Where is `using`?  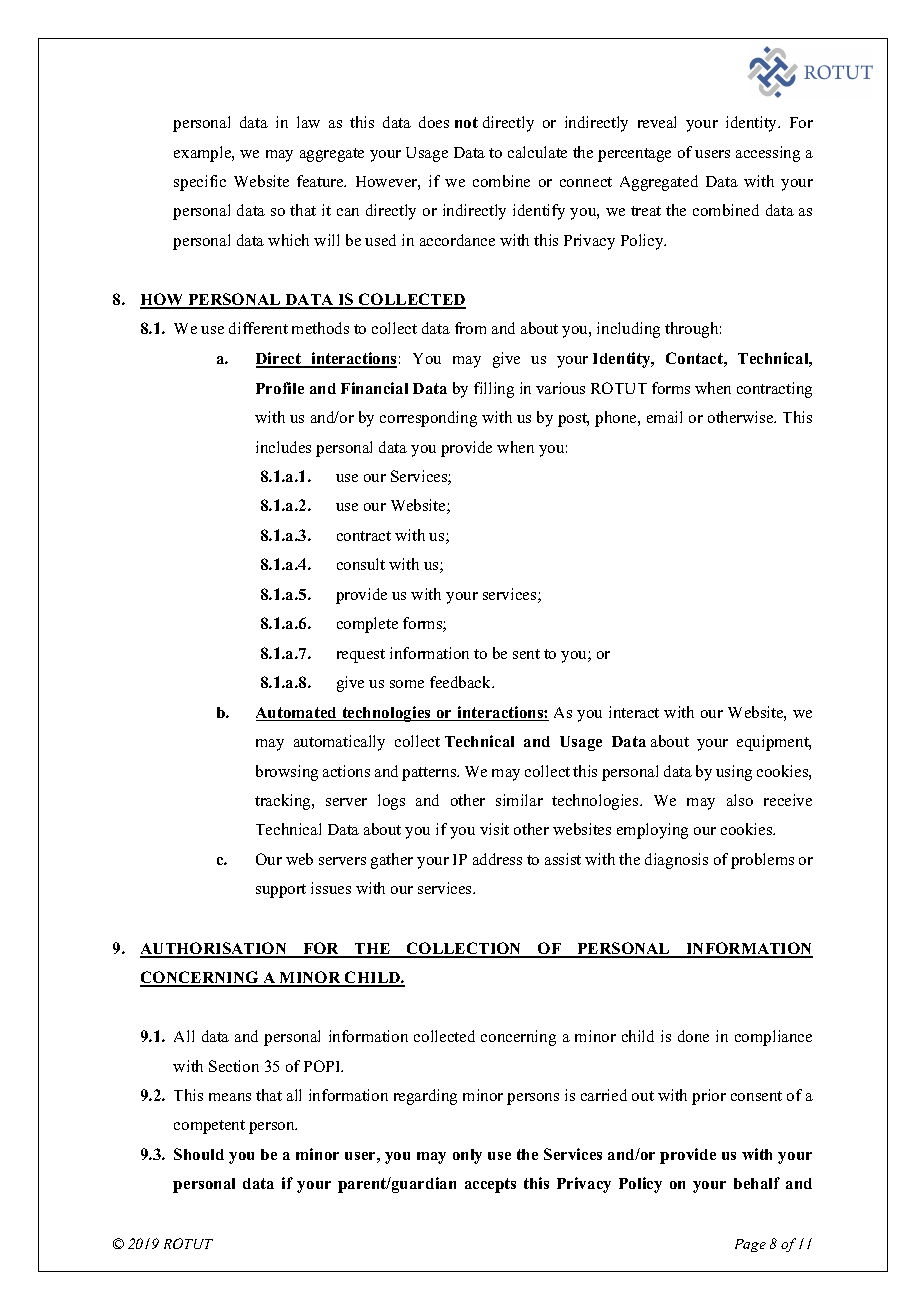 using is located at coordinates (734, 773).
